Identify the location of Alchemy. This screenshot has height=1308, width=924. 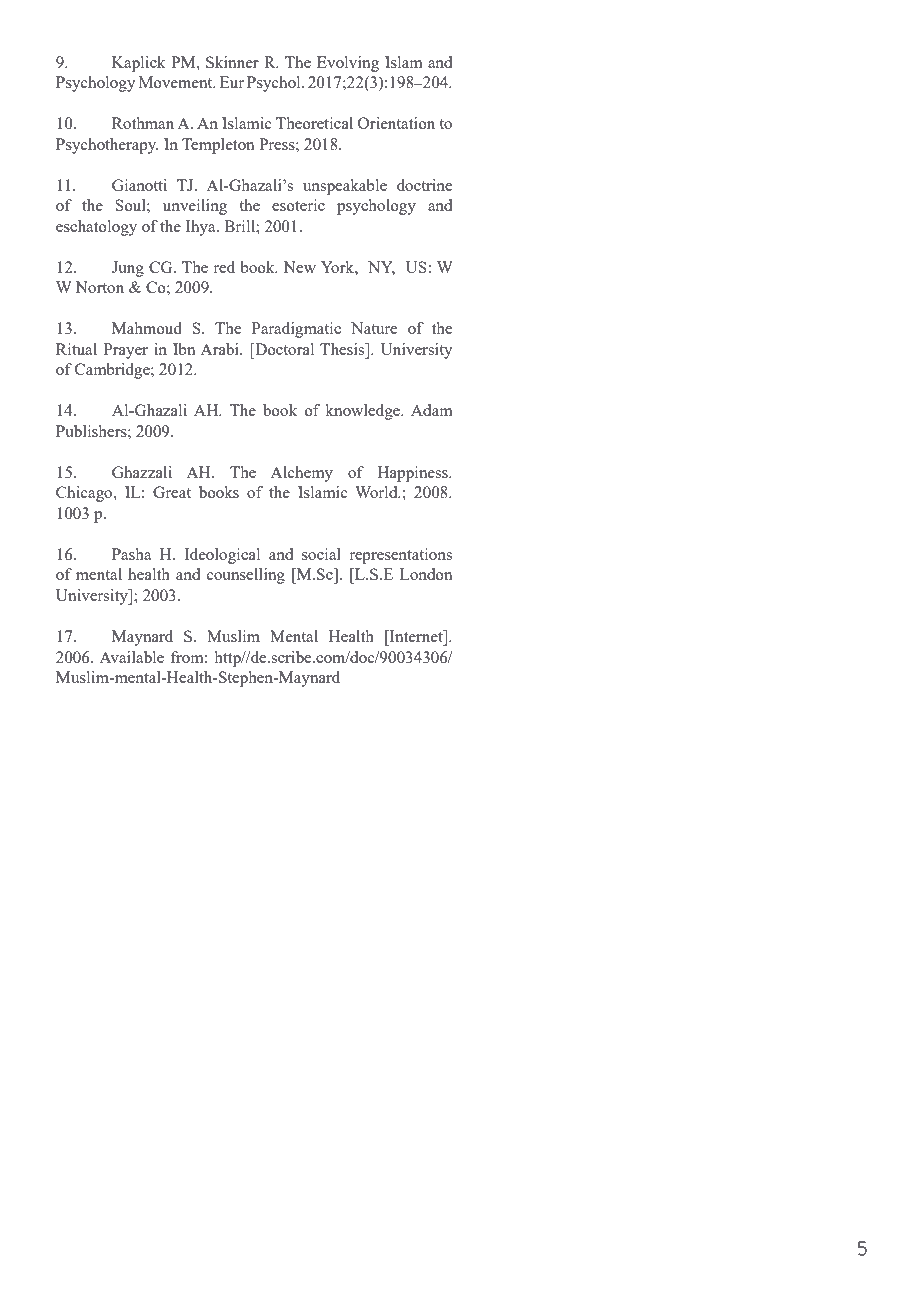
(301, 474).
